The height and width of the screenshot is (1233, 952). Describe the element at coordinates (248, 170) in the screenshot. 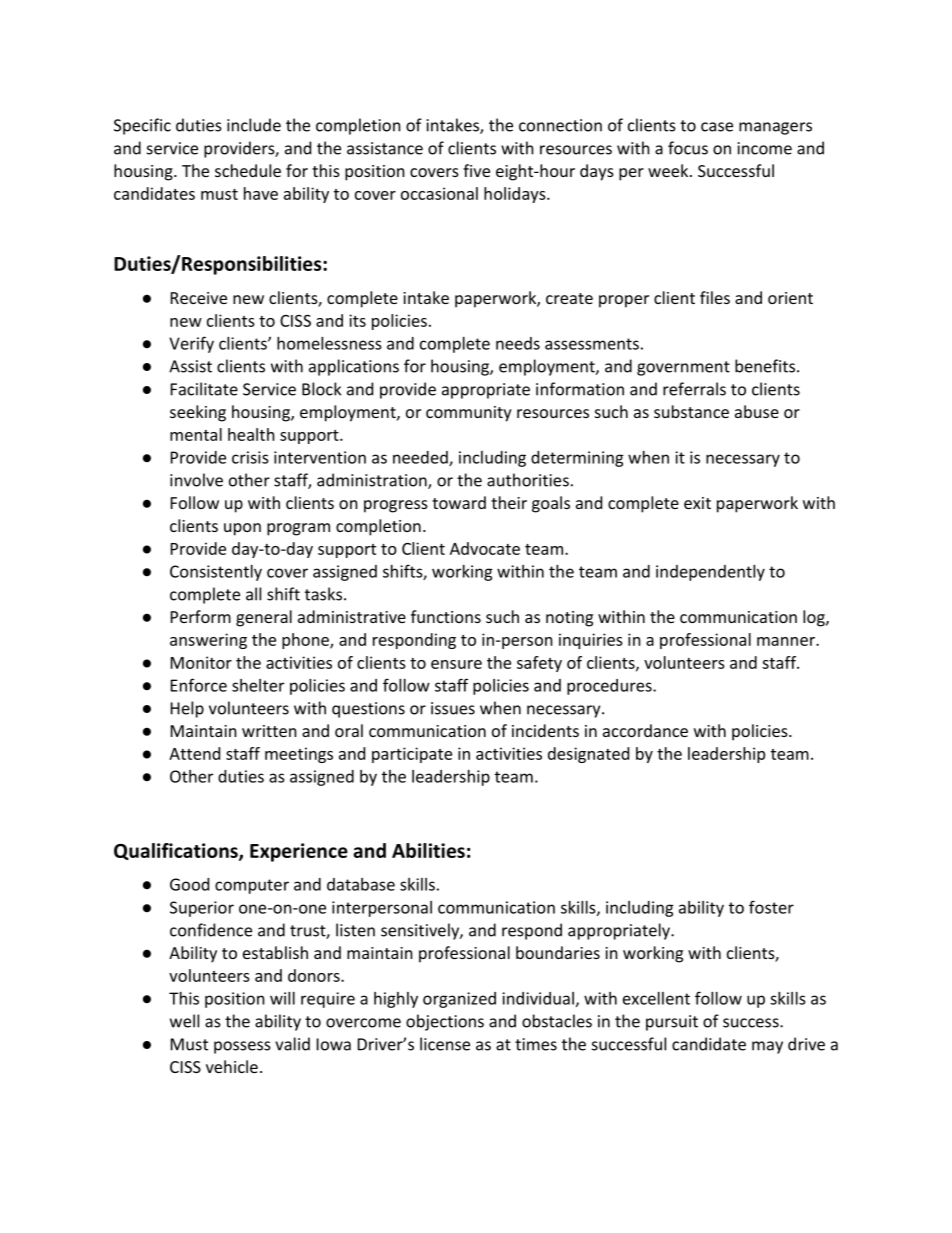

I see `schedule` at that location.
